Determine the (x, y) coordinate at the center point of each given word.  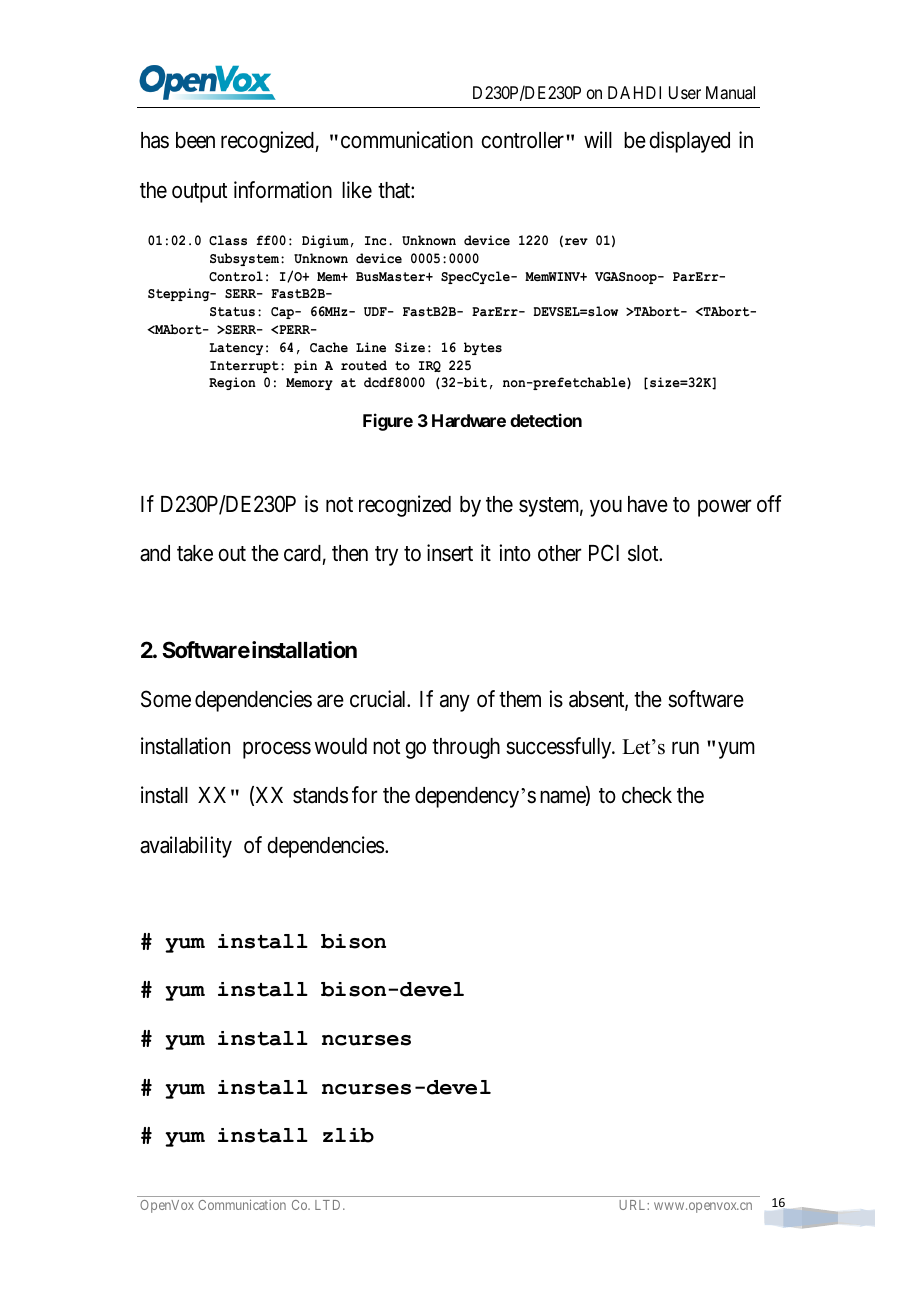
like (357, 190)
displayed (690, 142)
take (195, 553)
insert (450, 553)
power (725, 508)
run (685, 748)
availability (186, 847)
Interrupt (244, 367)
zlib (348, 1135)
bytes (483, 348)
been (195, 140)
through (466, 748)
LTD (329, 1205)
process (277, 750)
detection (546, 420)
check (647, 795)
